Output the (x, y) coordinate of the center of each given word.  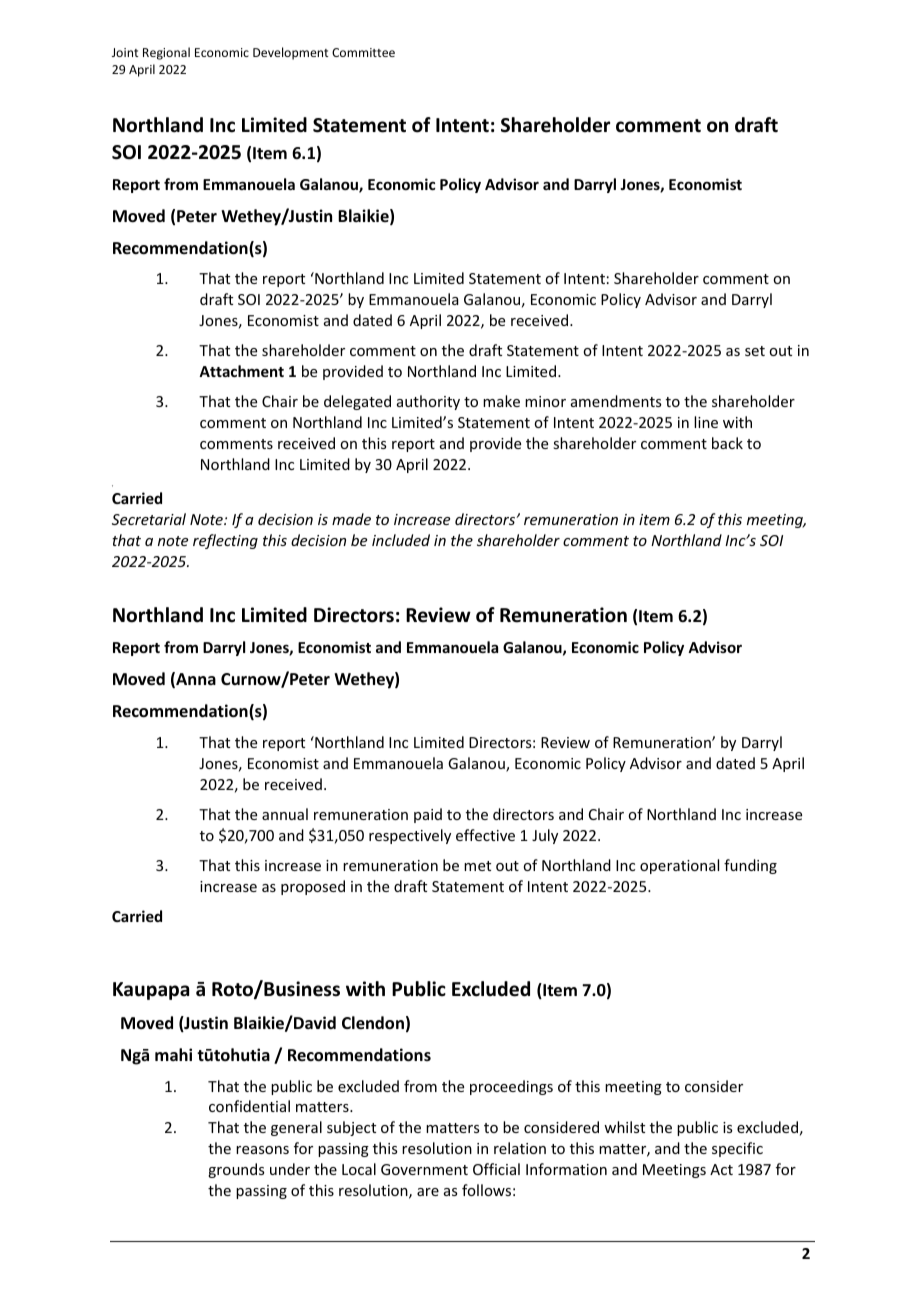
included (401, 540)
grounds (236, 1170)
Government (424, 1169)
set (755, 351)
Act (721, 1169)
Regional (166, 53)
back (727, 443)
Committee (363, 52)
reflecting (225, 541)
